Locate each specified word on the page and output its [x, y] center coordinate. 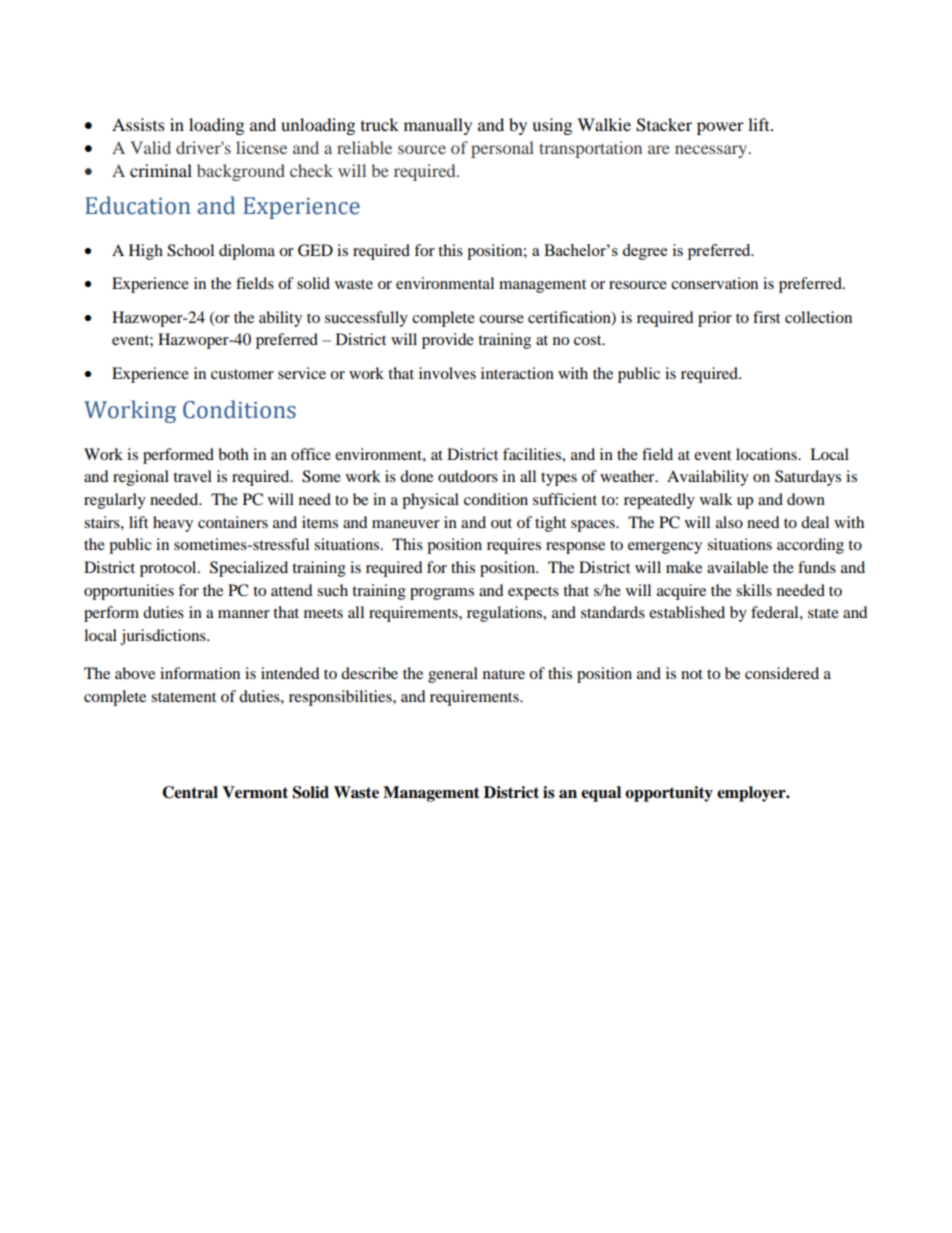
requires [514, 546]
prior [715, 319]
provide [448, 341]
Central [190, 792]
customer [242, 374]
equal [601, 794]
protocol [169, 569]
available [737, 567]
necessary [712, 151]
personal [502, 149]
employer [752, 794]
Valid [150, 147]
